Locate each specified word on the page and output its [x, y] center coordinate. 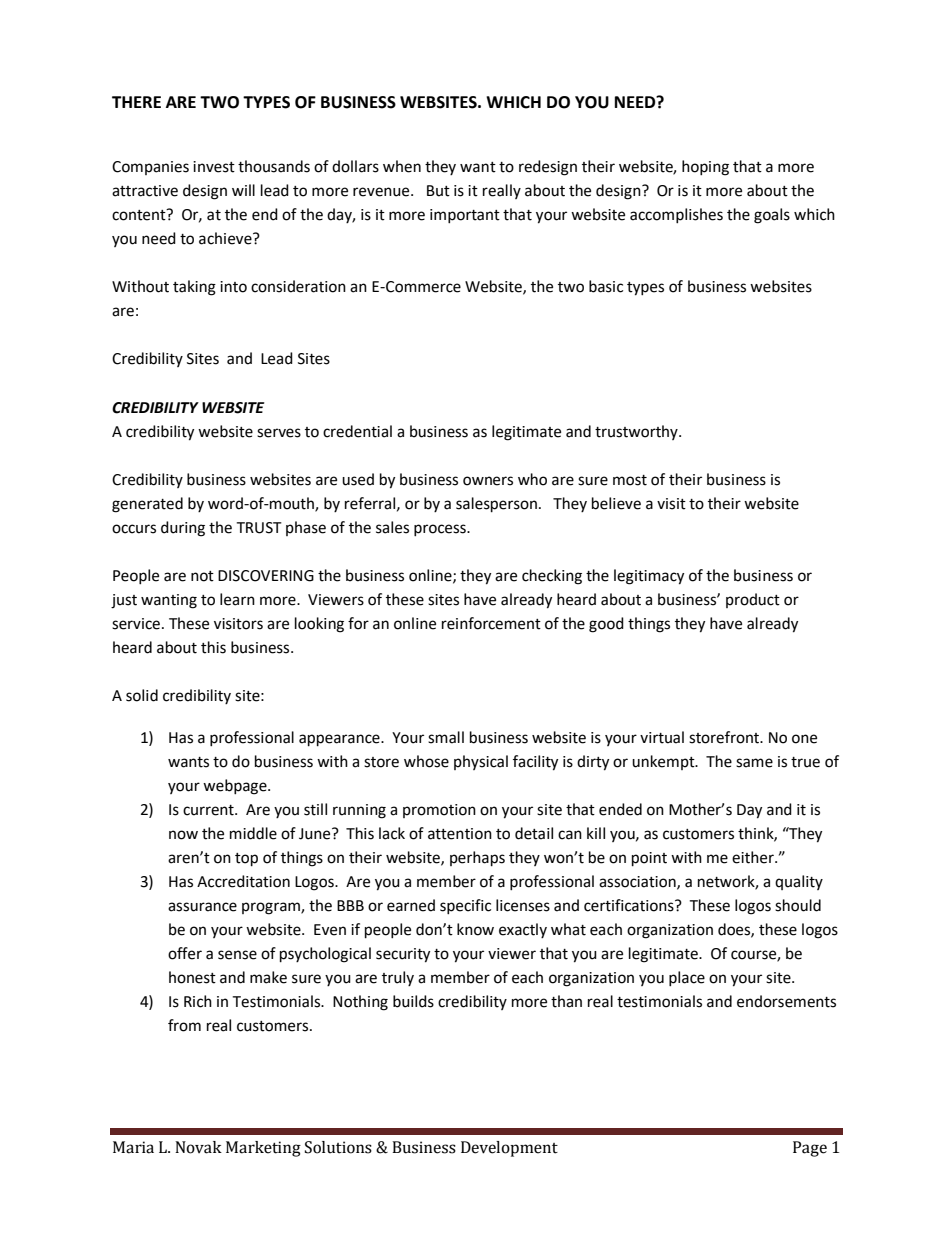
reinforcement [491, 623]
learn [237, 599]
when [402, 166]
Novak [198, 1147]
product [753, 600]
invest [214, 167]
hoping [705, 168]
